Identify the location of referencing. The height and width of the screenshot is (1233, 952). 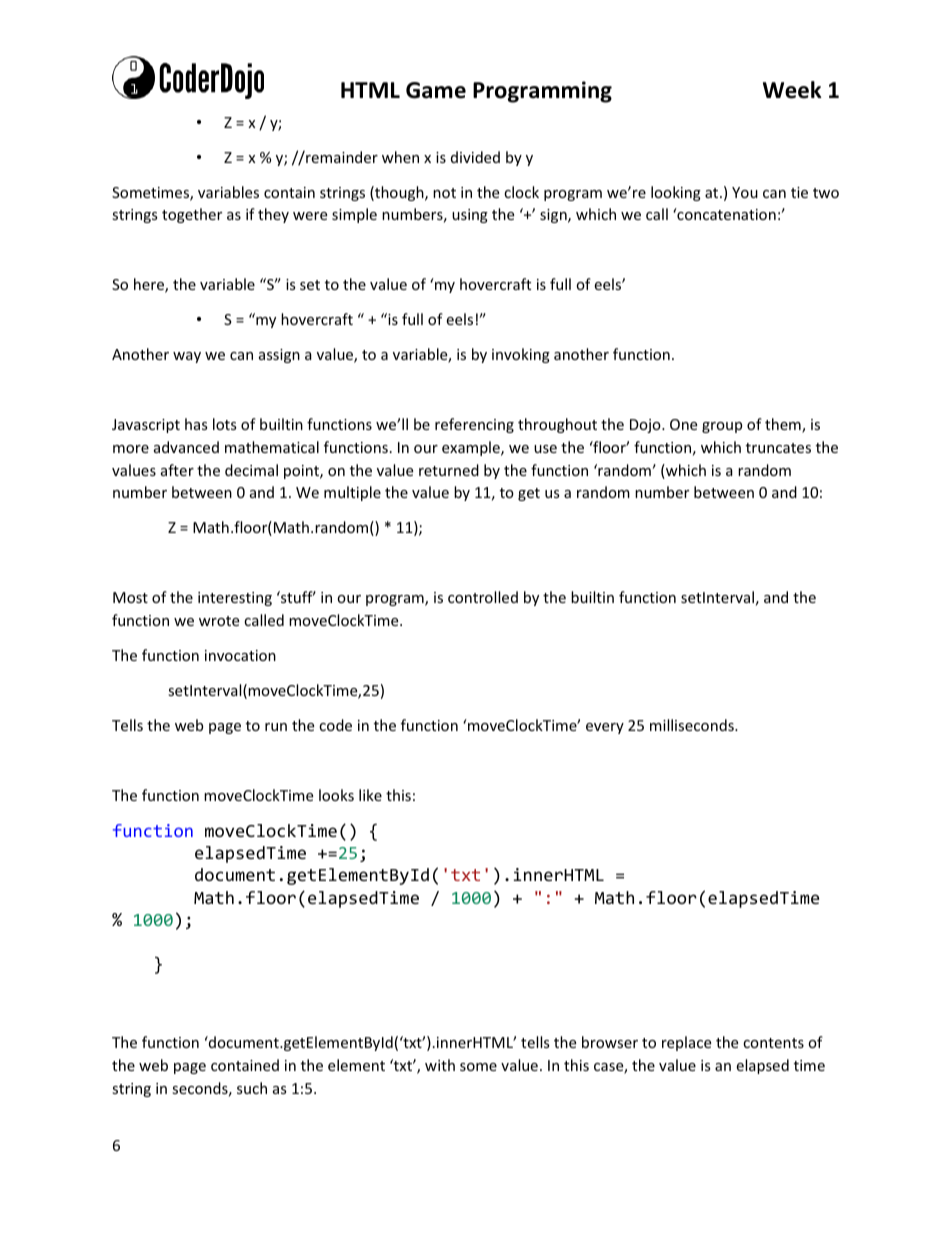
(474, 425).
